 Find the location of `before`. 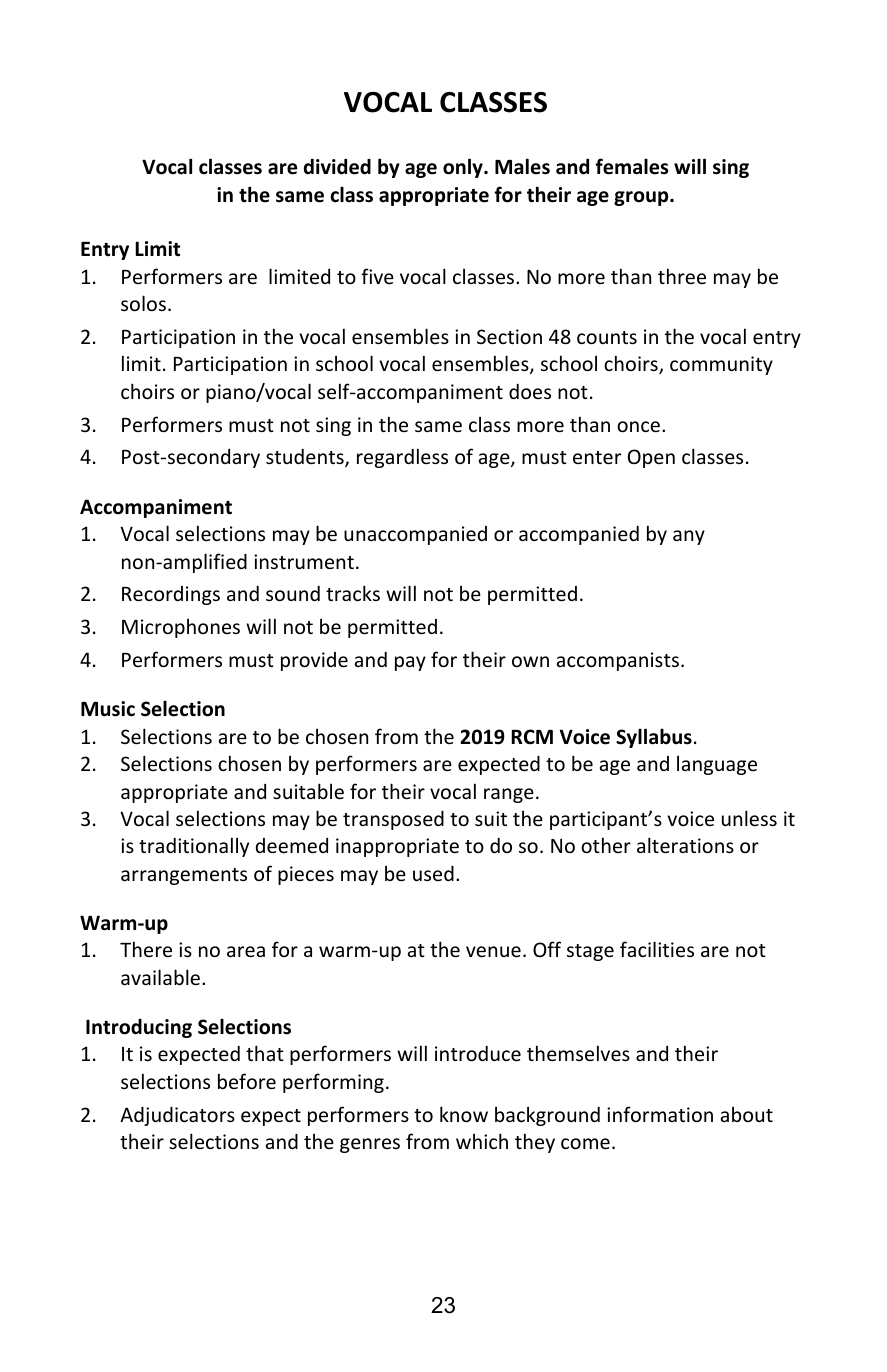

before is located at coordinates (247, 1081).
